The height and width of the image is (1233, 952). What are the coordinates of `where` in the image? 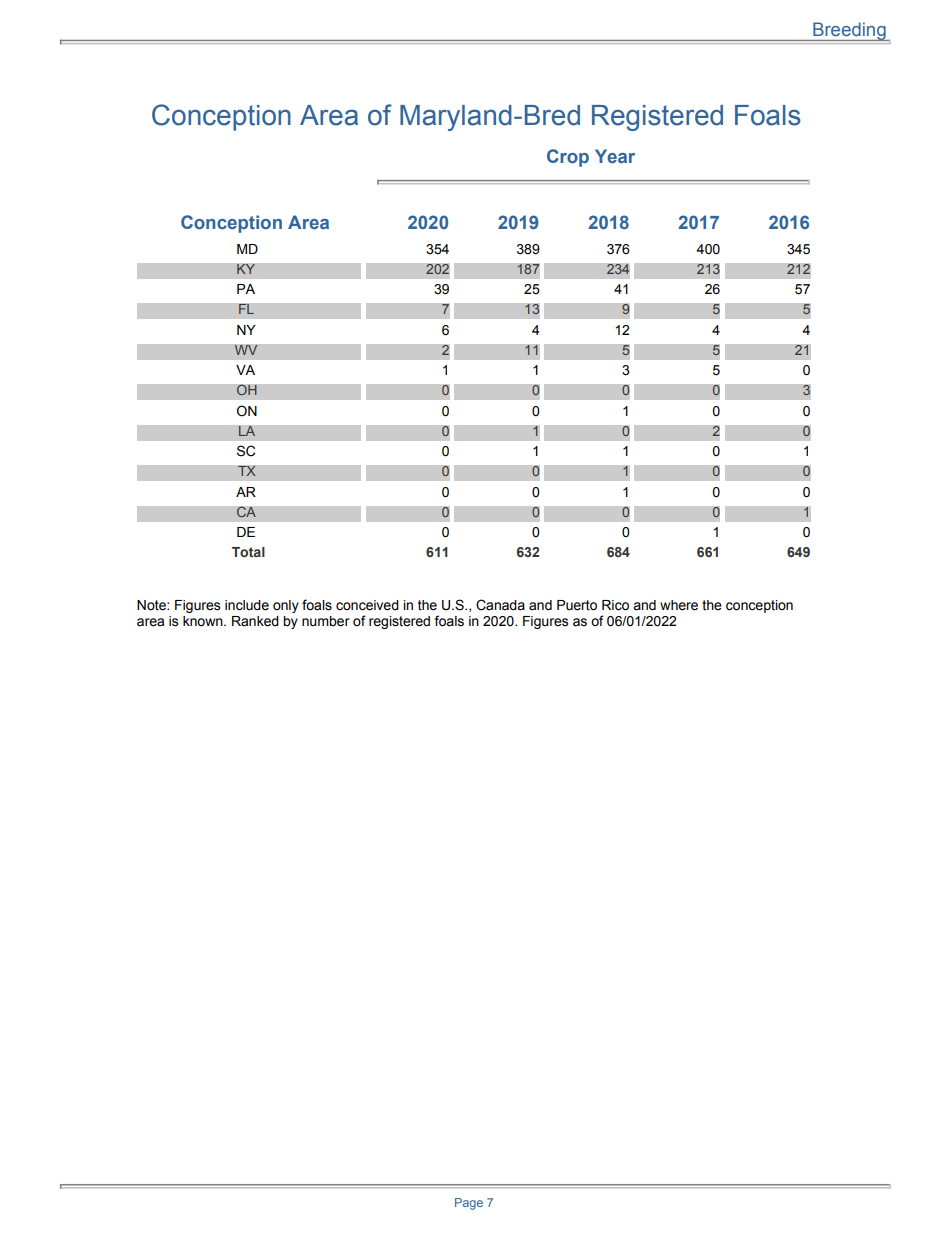 It's located at (679, 605).
